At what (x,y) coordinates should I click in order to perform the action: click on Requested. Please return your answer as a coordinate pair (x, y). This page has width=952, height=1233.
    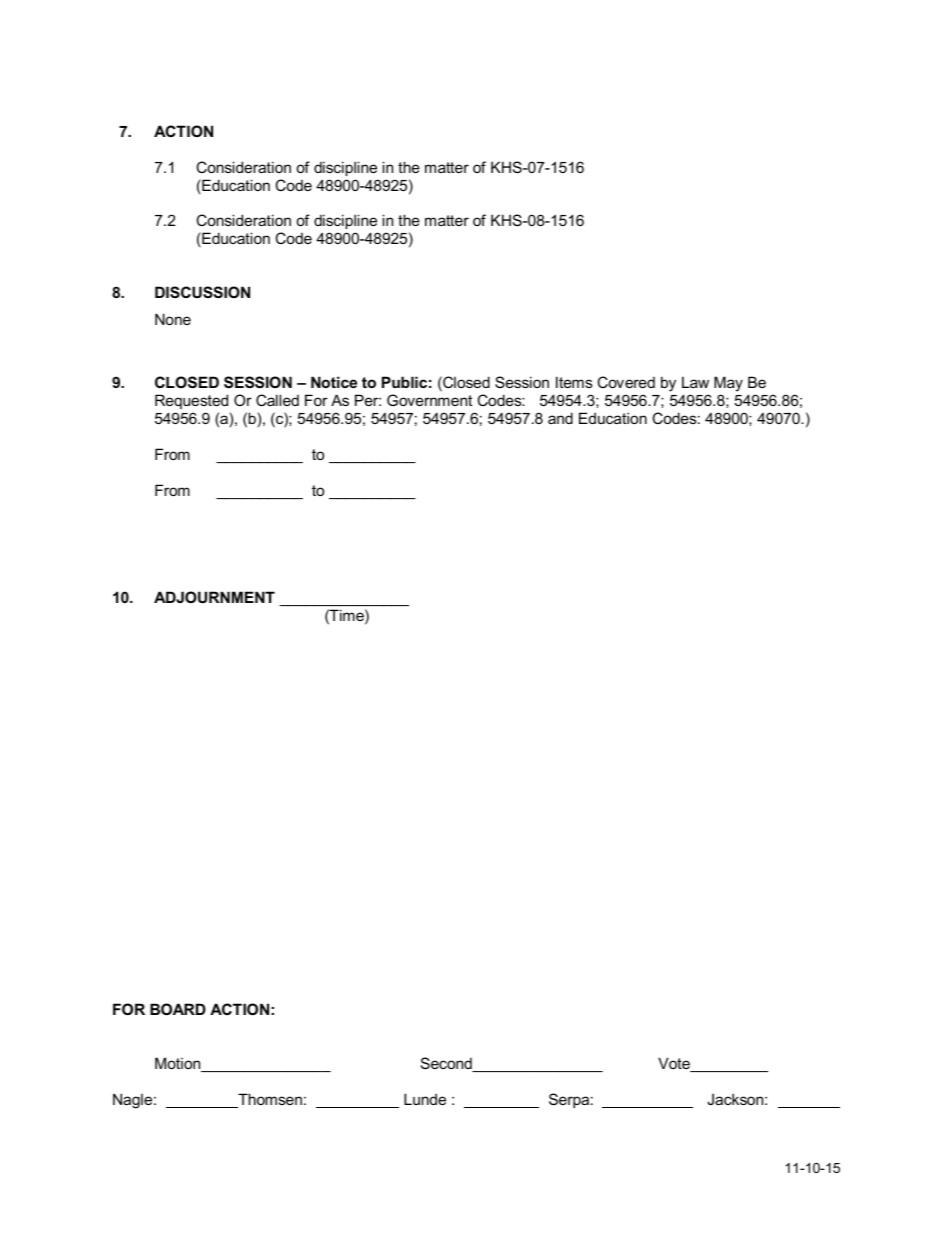
    Looking at the image, I should click on (191, 401).
